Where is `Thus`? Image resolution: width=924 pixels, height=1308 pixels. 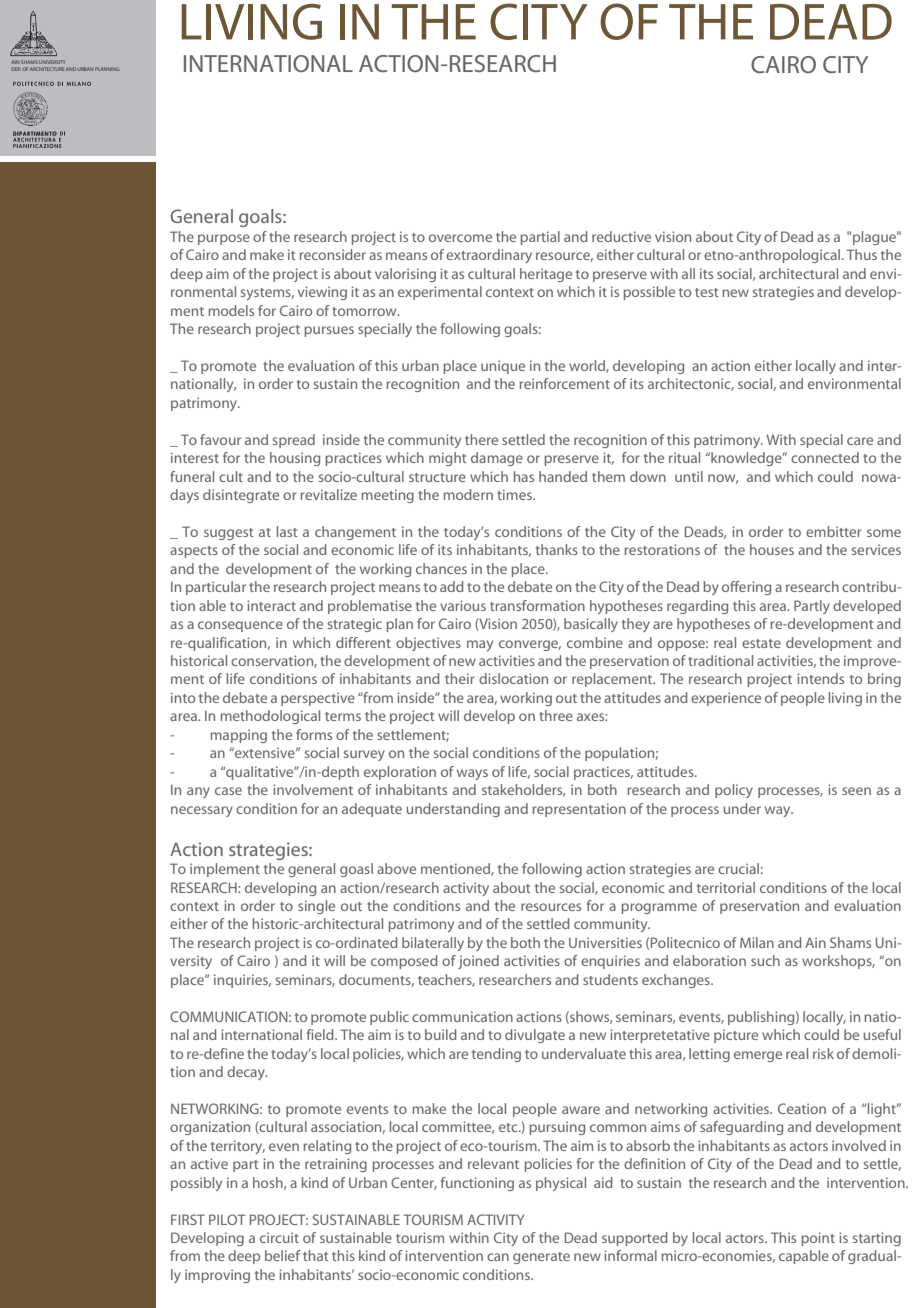 Thus is located at coordinates (861, 254).
